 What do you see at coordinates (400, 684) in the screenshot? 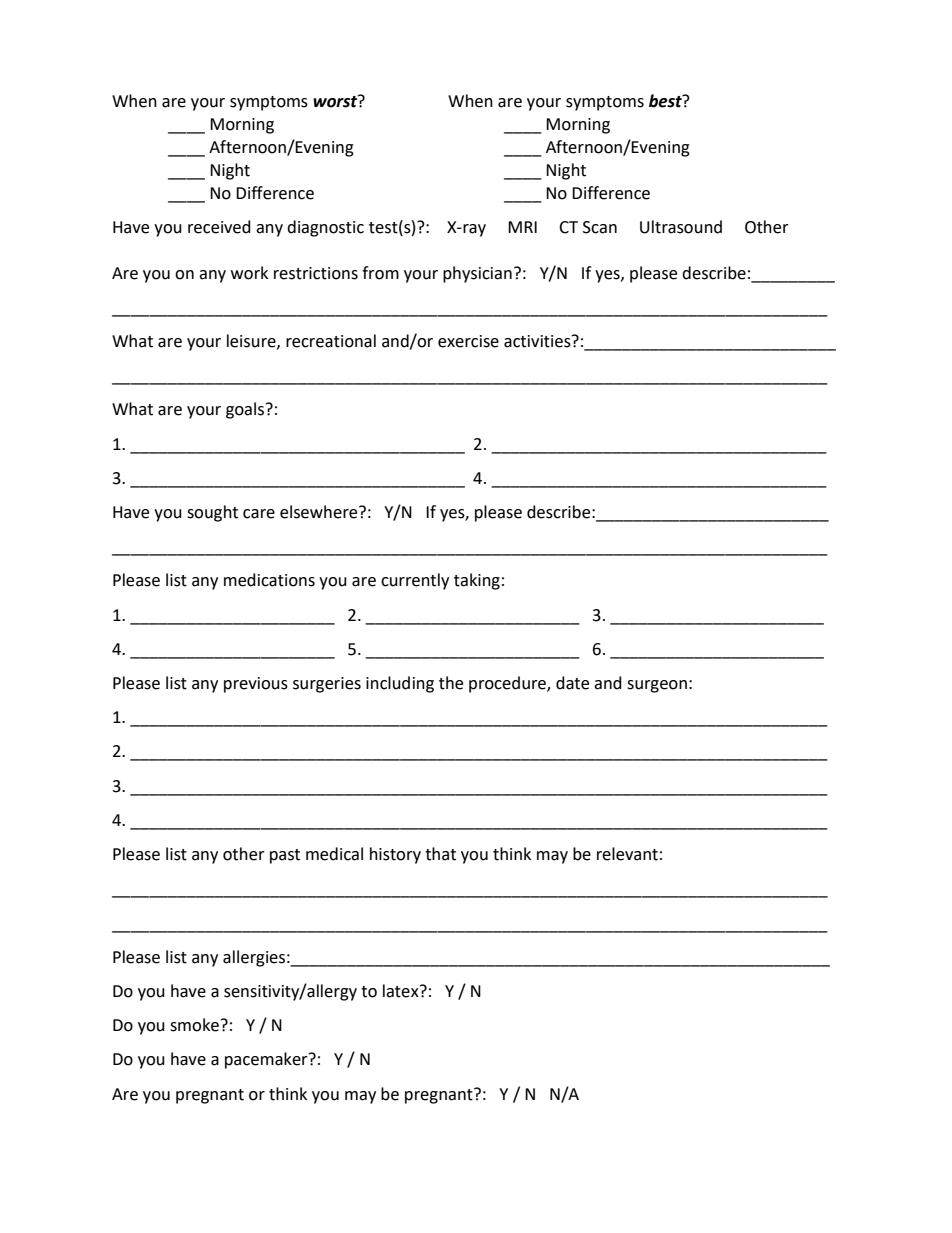
I see `including` at bounding box center [400, 684].
